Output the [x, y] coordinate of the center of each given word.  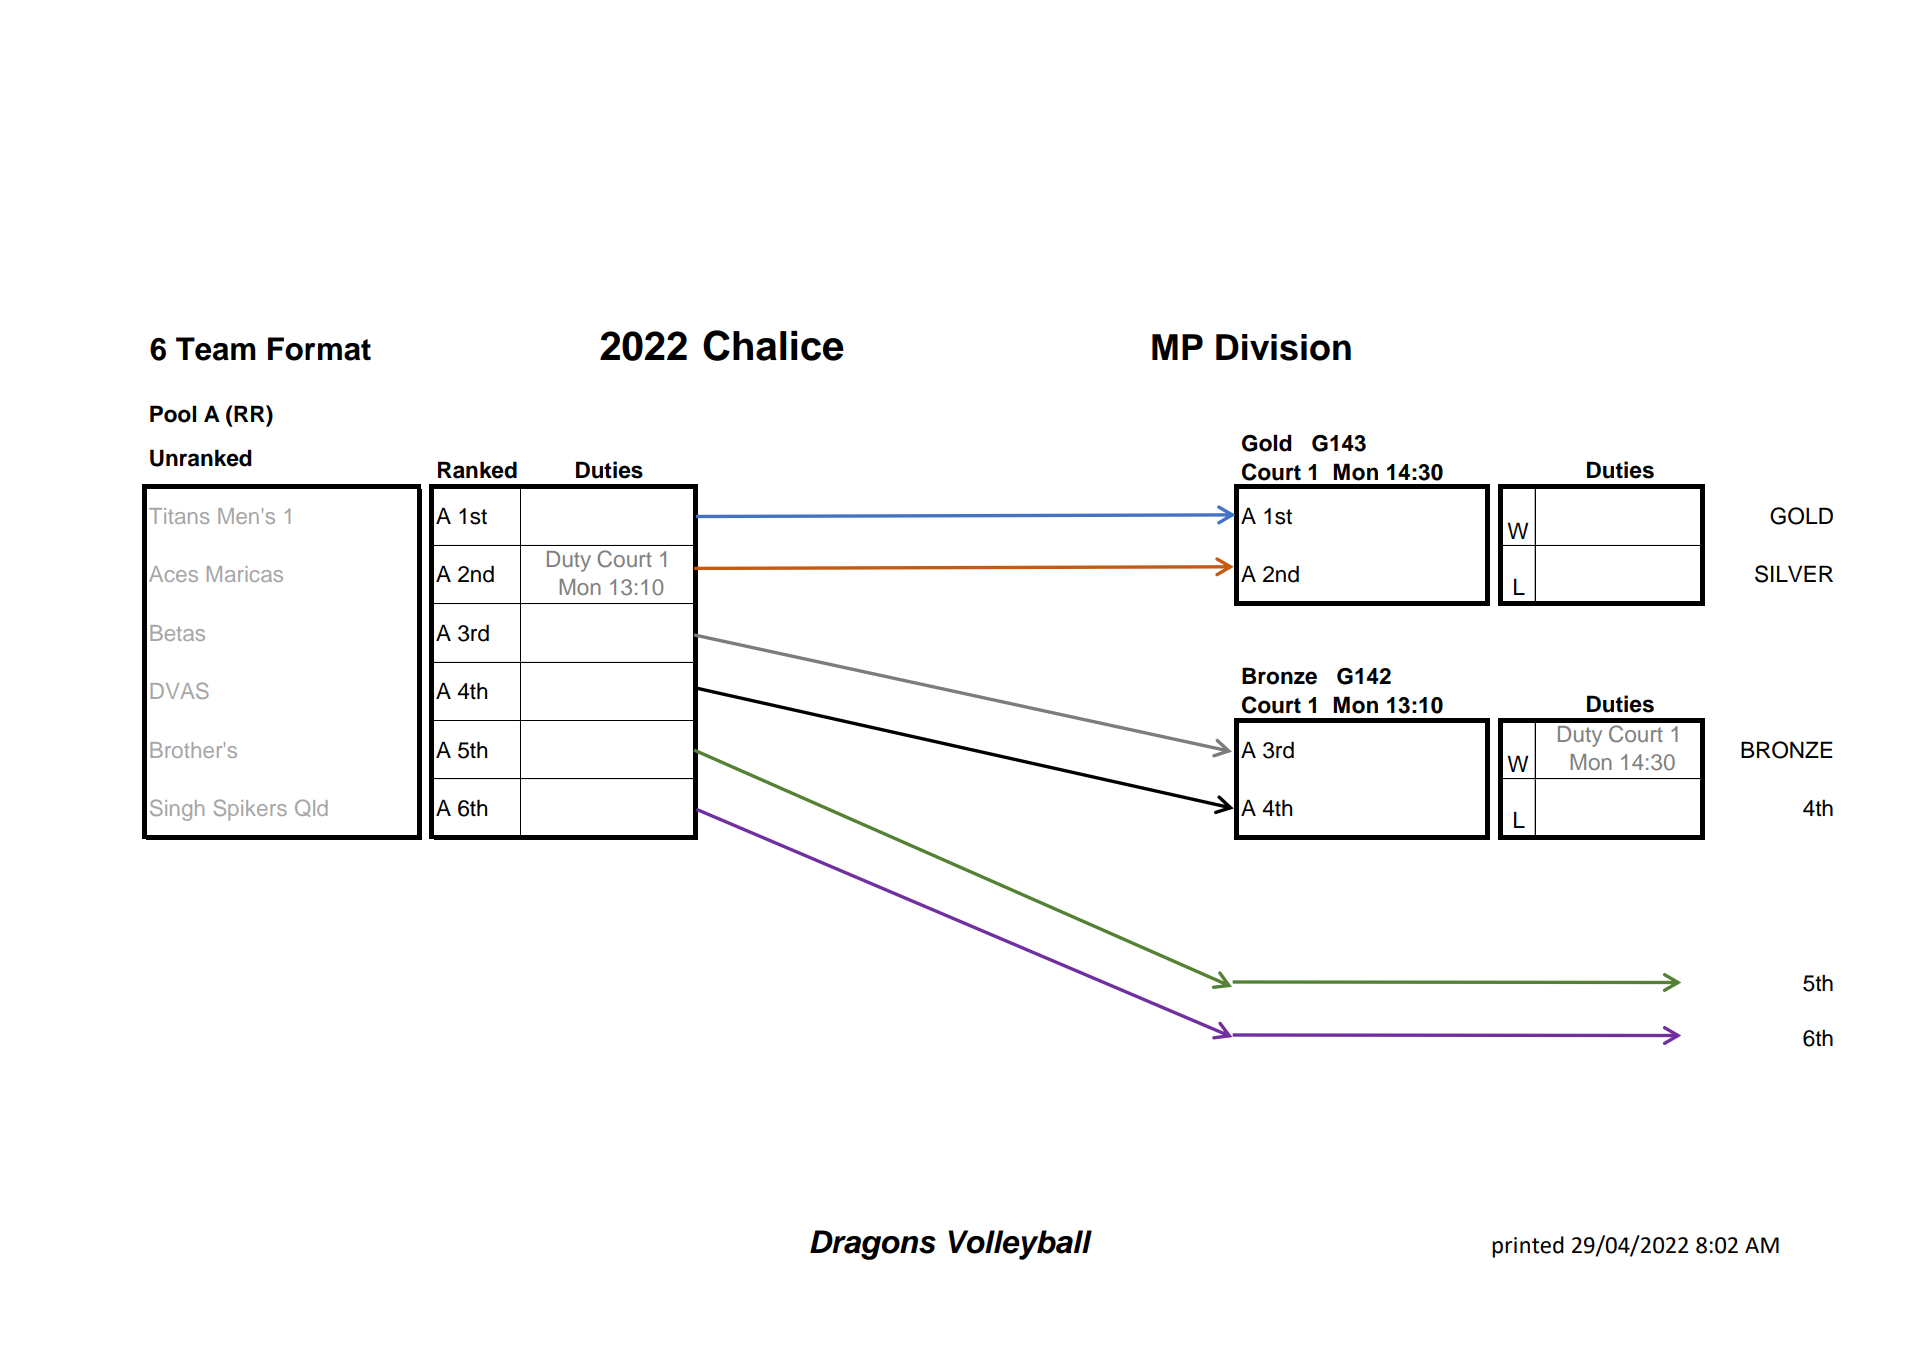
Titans [179, 516]
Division [1283, 347]
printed [1528, 1247]
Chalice [773, 345]
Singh [177, 810]
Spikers [250, 810]
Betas [177, 633]
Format [319, 349]
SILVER [1794, 574]
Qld [311, 808]
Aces [173, 574]
